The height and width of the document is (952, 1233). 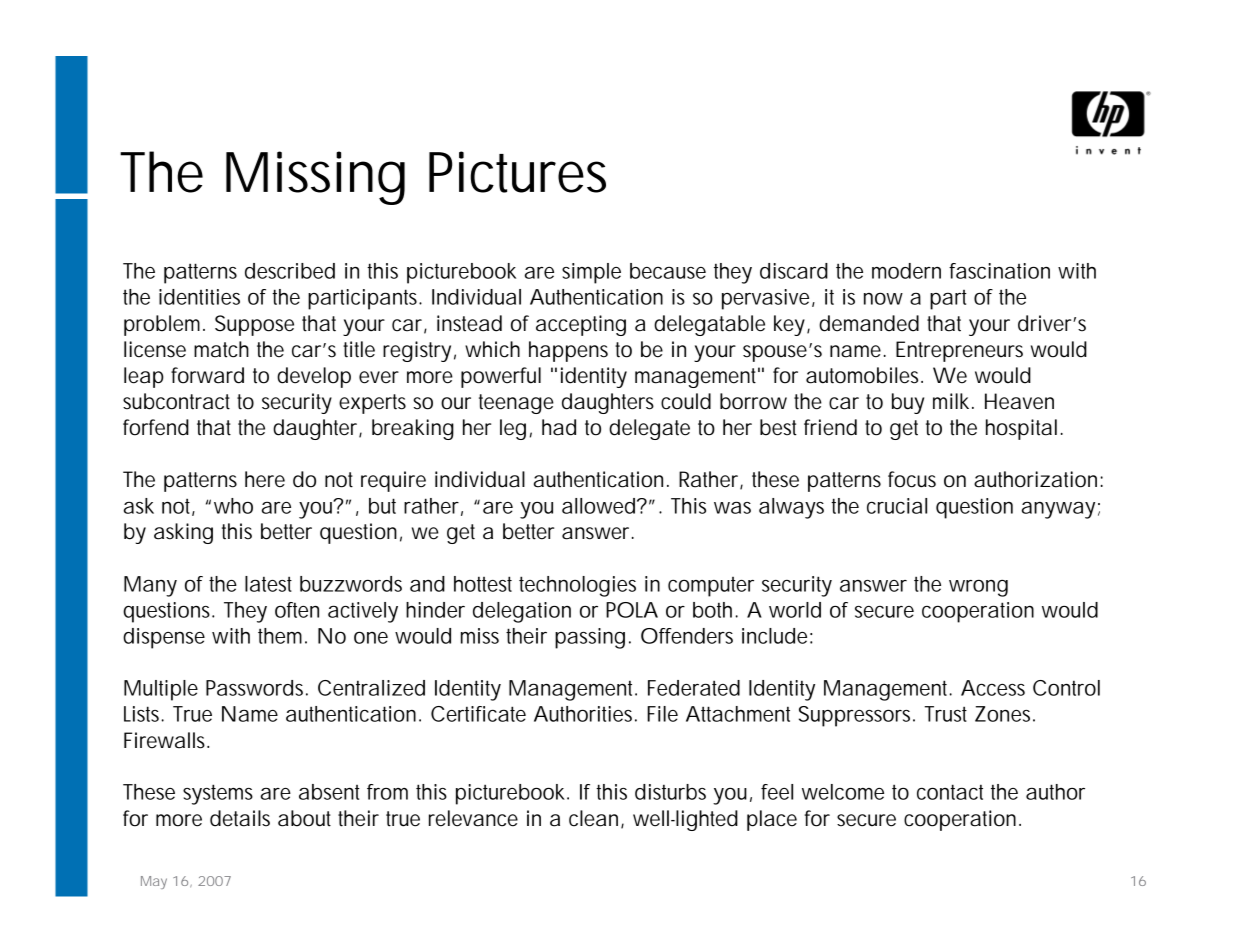 What do you see at coordinates (559, 427) in the document?
I see `had` at bounding box center [559, 427].
